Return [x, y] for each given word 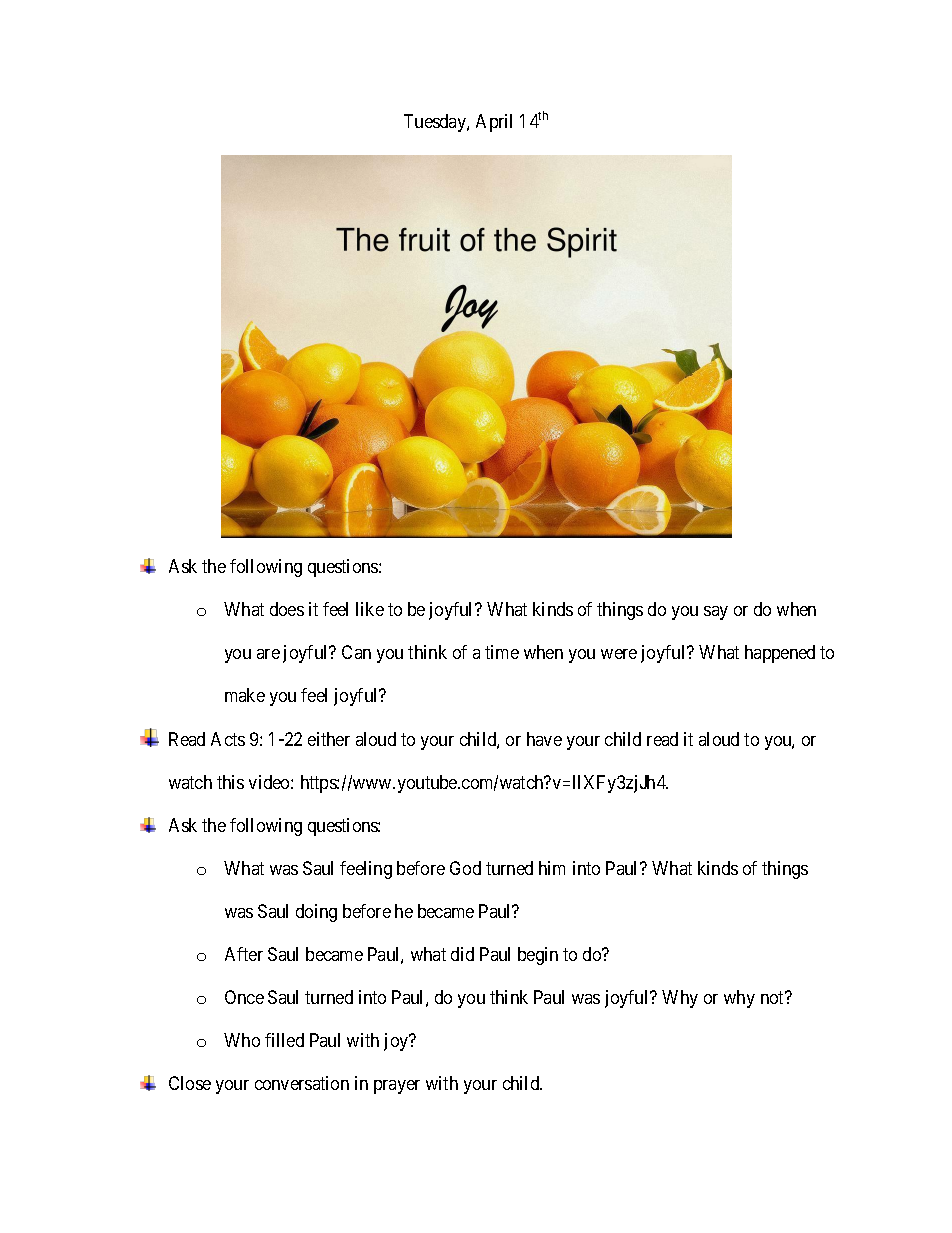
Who [242, 1040]
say [716, 613]
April [494, 123]
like [370, 609]
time [502, 652]
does [287, 609]
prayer [397, 1087]
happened [780, 654]
